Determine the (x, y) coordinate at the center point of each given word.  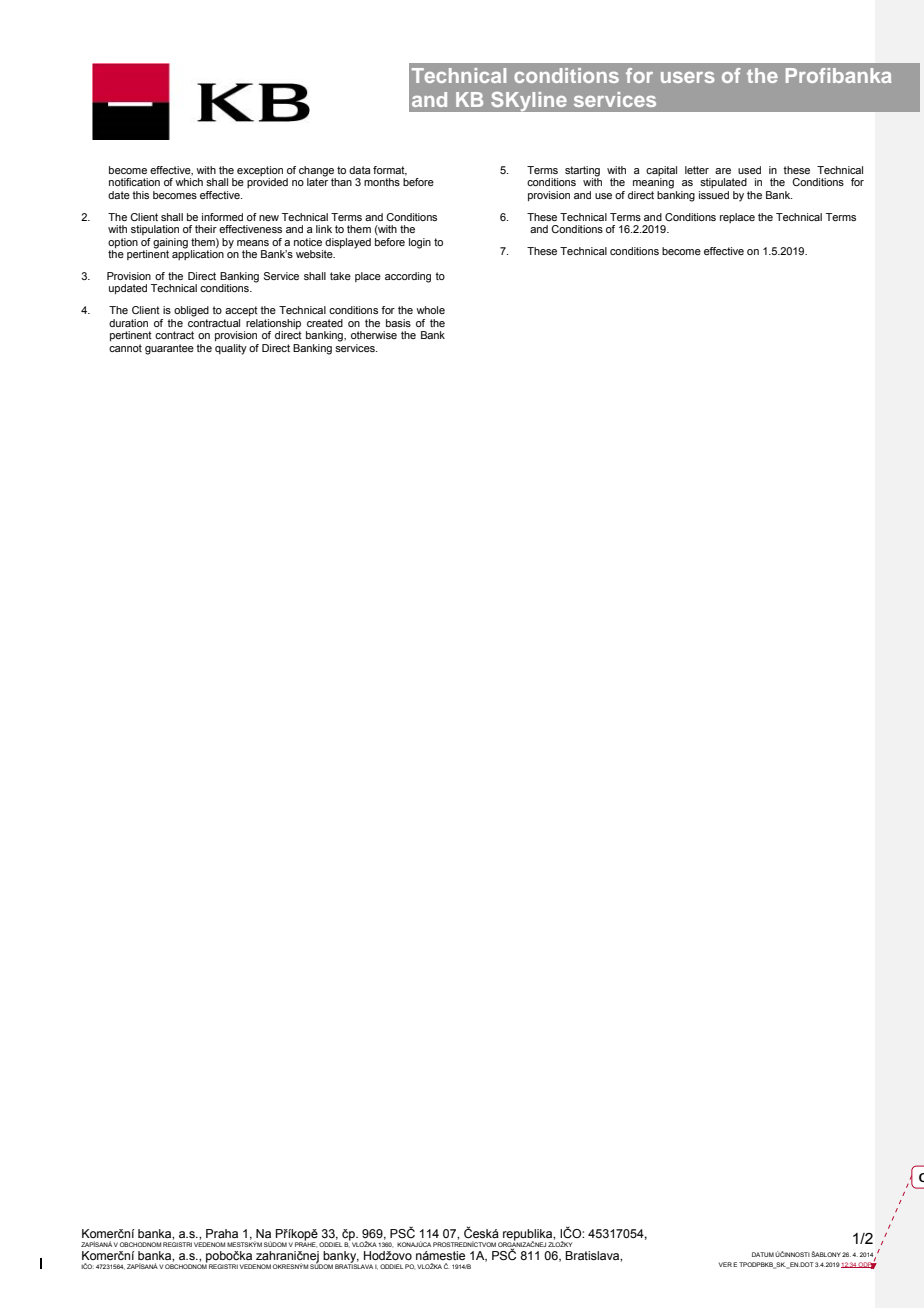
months (382, 182)
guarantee (169, 349)
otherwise (374, 335)
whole (430, 310)
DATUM (763, 1254)
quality (231, 349)
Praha (222, 1233)
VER (725, 1264)
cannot (125, 348)
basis (398, 323)
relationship (273, 324)
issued (714, 195)
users (688, 77)
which (189, 182)
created (325, 323)
